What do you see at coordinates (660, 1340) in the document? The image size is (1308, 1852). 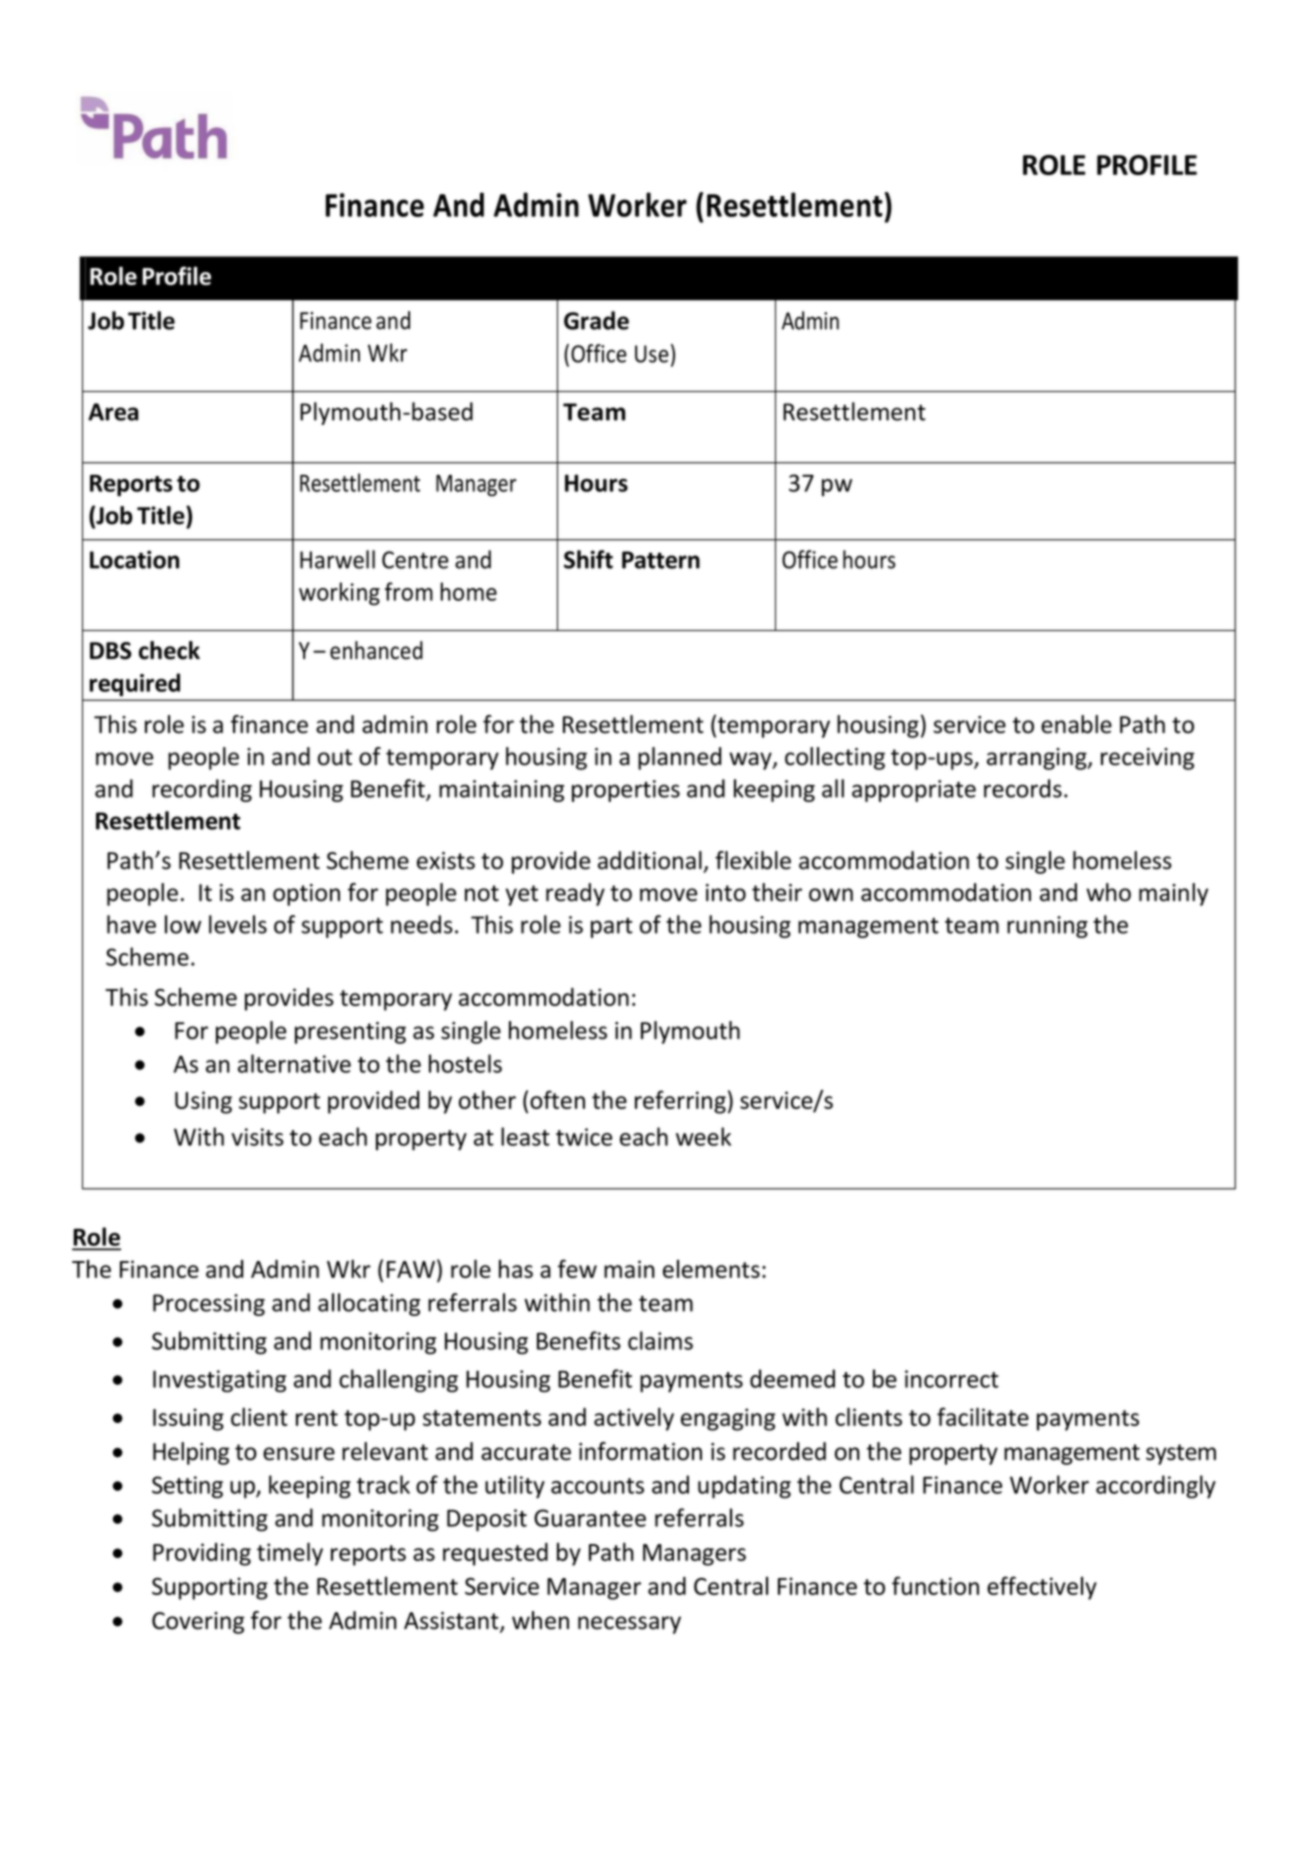 I see `claims` at bounding box center [660, 1340].
